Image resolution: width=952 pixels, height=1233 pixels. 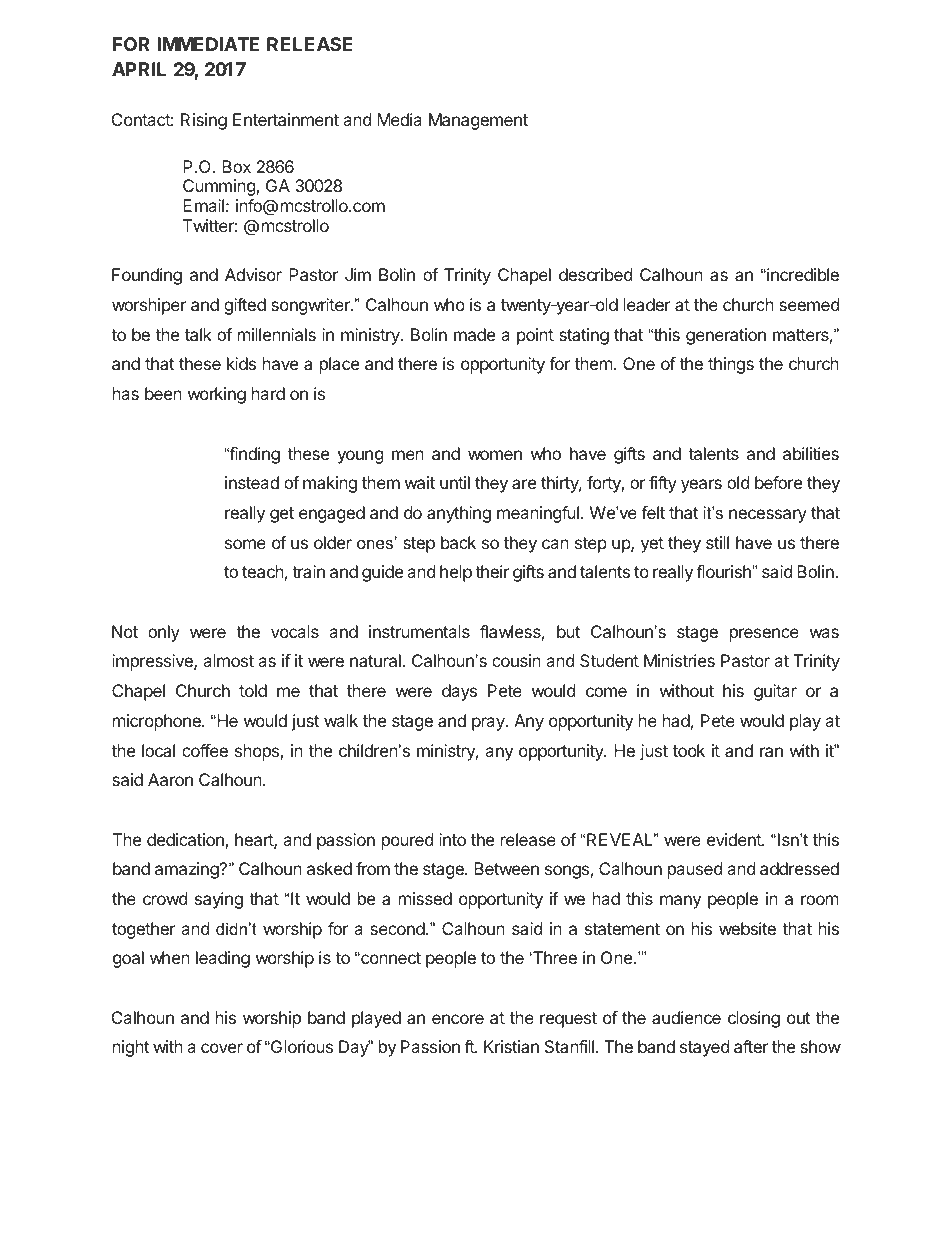 I want to click on Rising, so click(x=204, y=121).
